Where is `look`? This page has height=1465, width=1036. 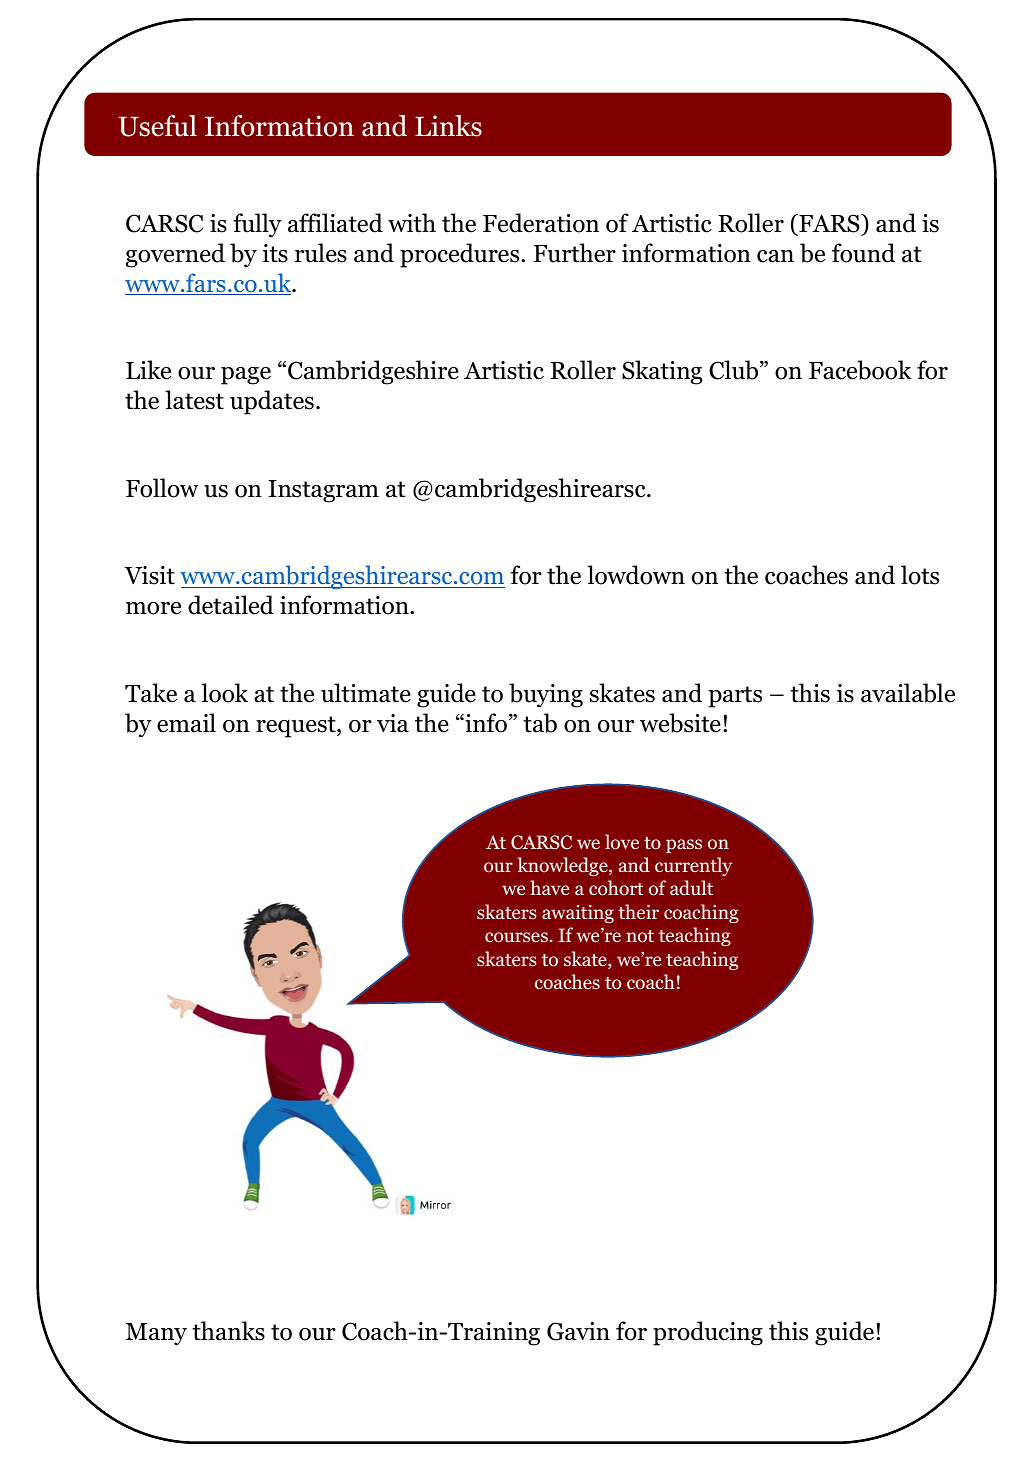 look is located at coordinates (224, 693).
